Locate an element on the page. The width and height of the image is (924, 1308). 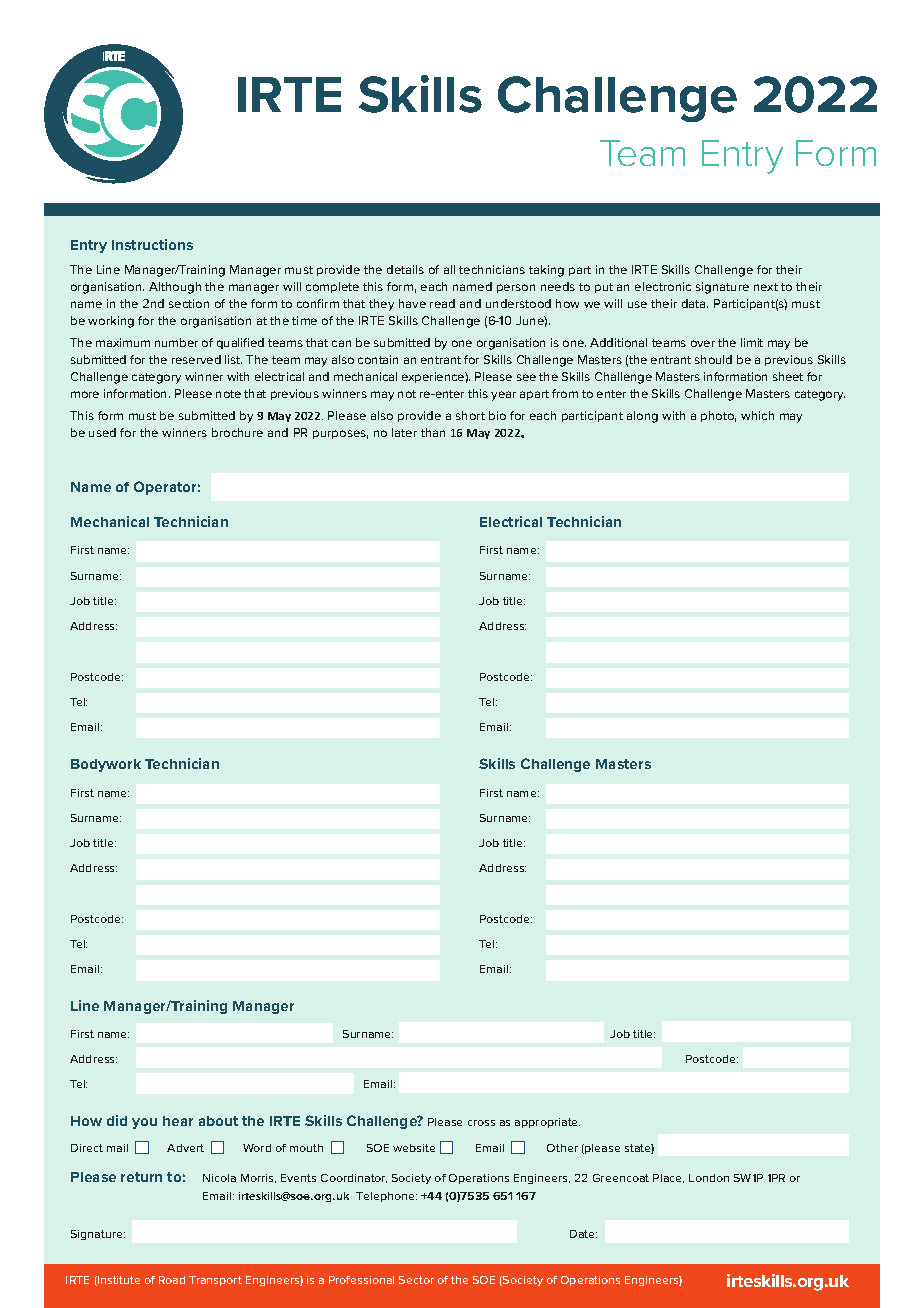
Road is located at coordinates (172, 1280).
